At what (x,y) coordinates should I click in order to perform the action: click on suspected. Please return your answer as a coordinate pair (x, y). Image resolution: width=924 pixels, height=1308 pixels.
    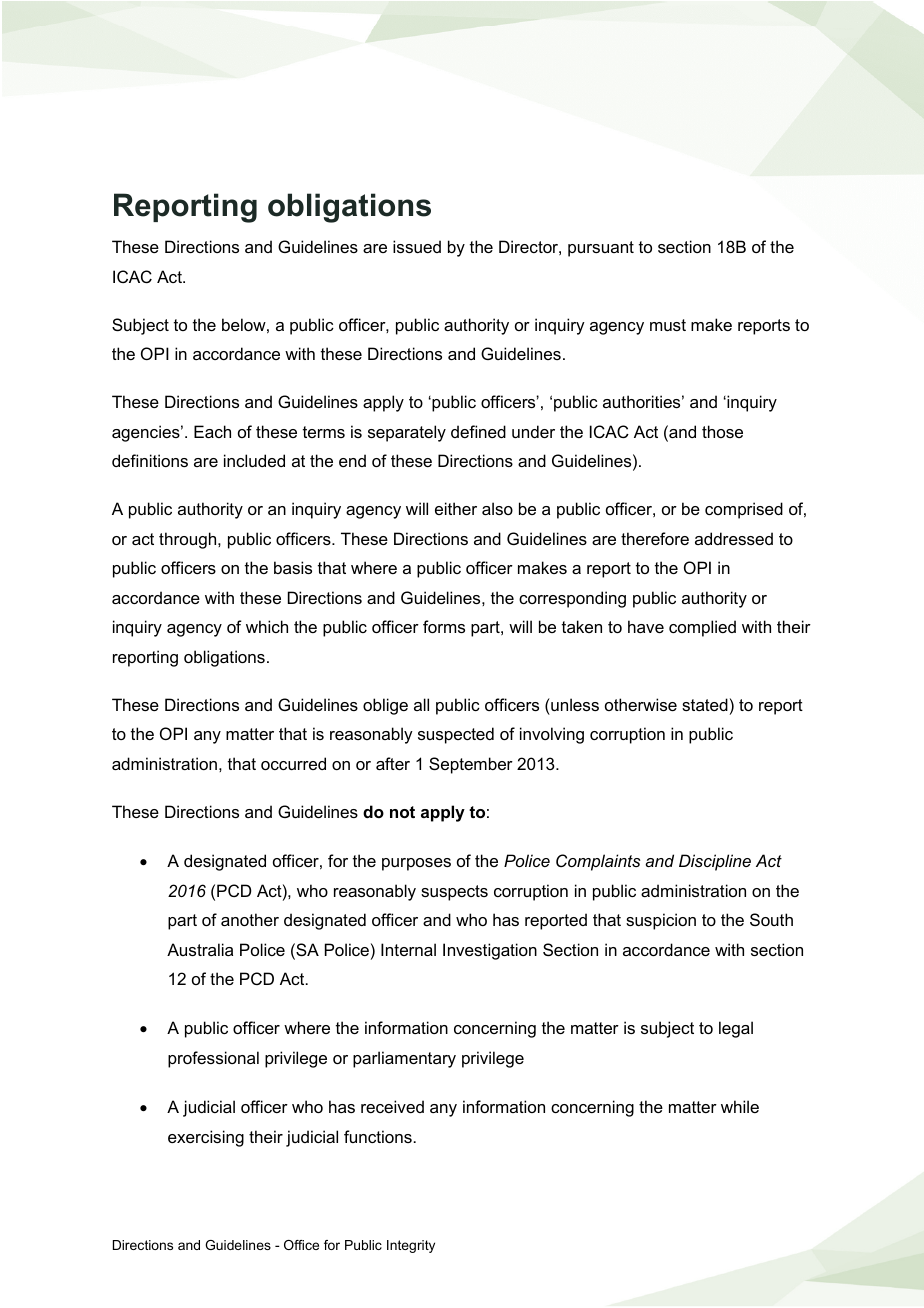
    Looking at the image, I should click on (456, 735).
